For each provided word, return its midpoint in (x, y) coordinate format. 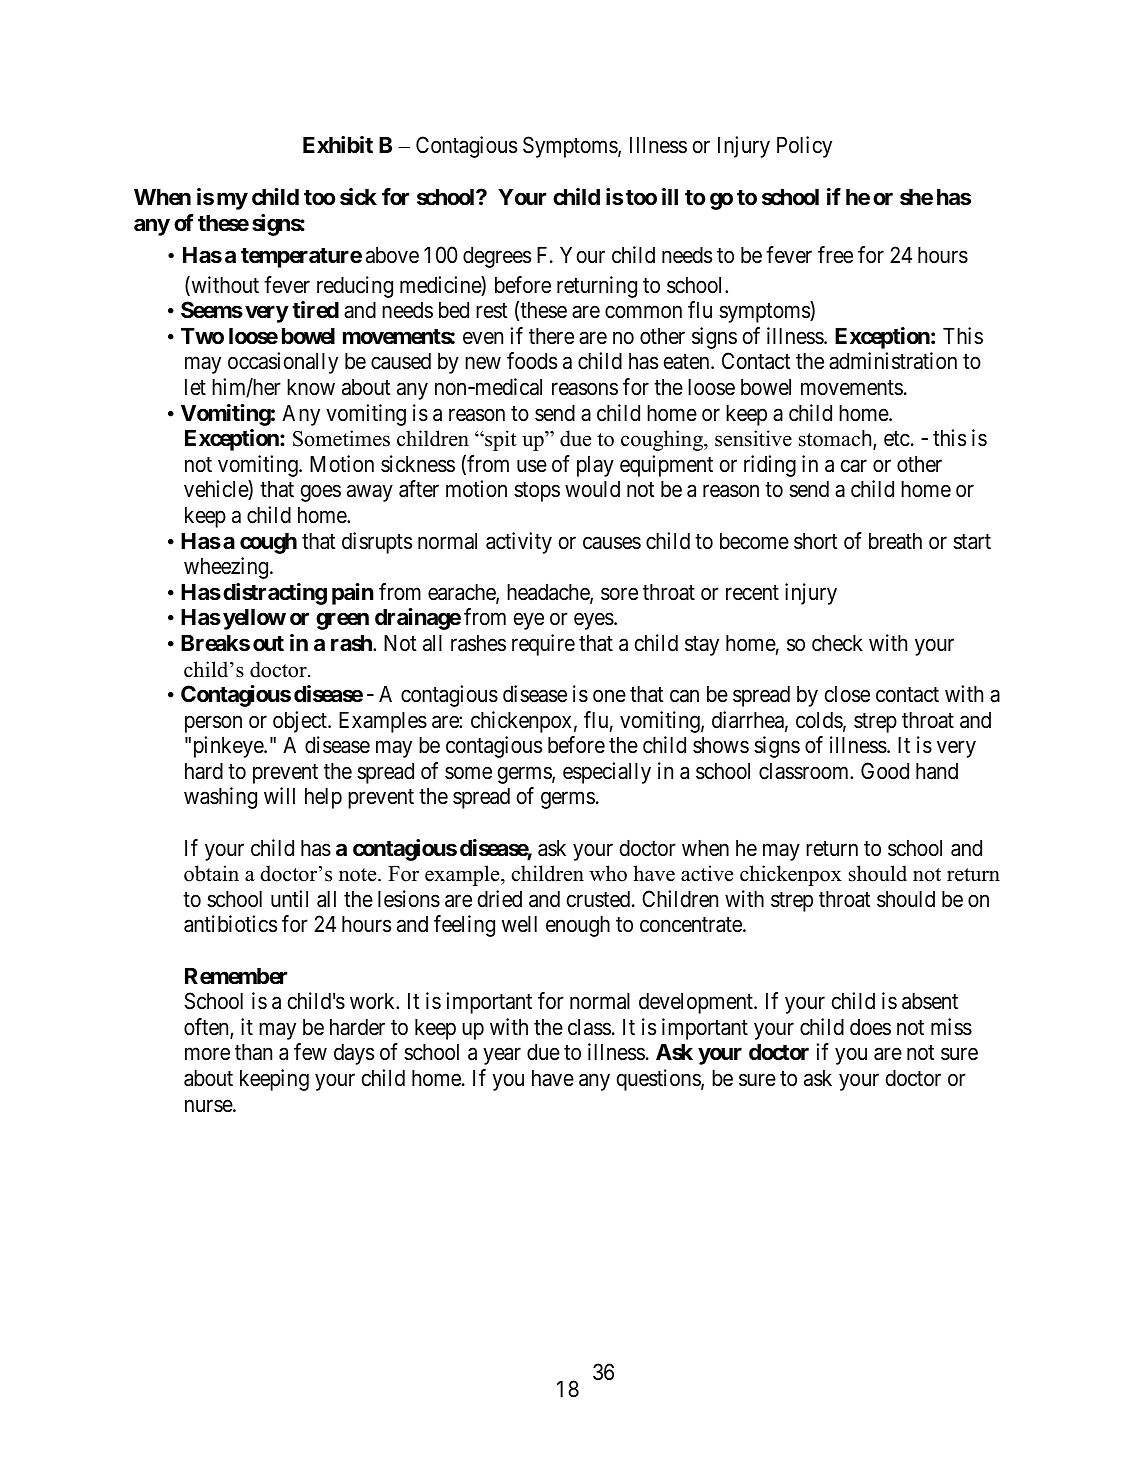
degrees (497, 257)
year (502, 1056)
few (310, 1052)
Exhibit (338, 144)
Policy (804, 147)
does (870, 1027)
